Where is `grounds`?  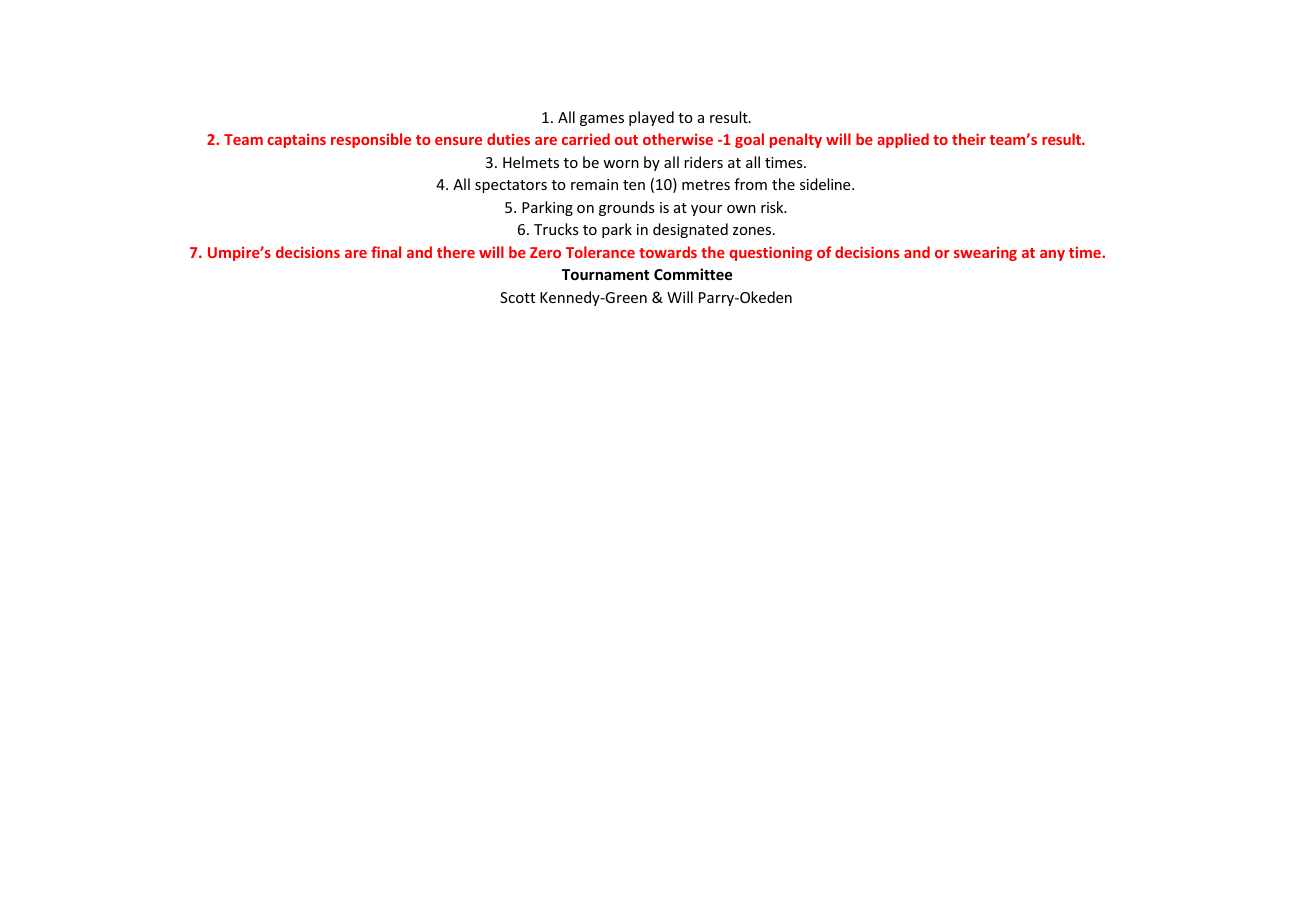 grounds is located at coordinates (626, 208).
